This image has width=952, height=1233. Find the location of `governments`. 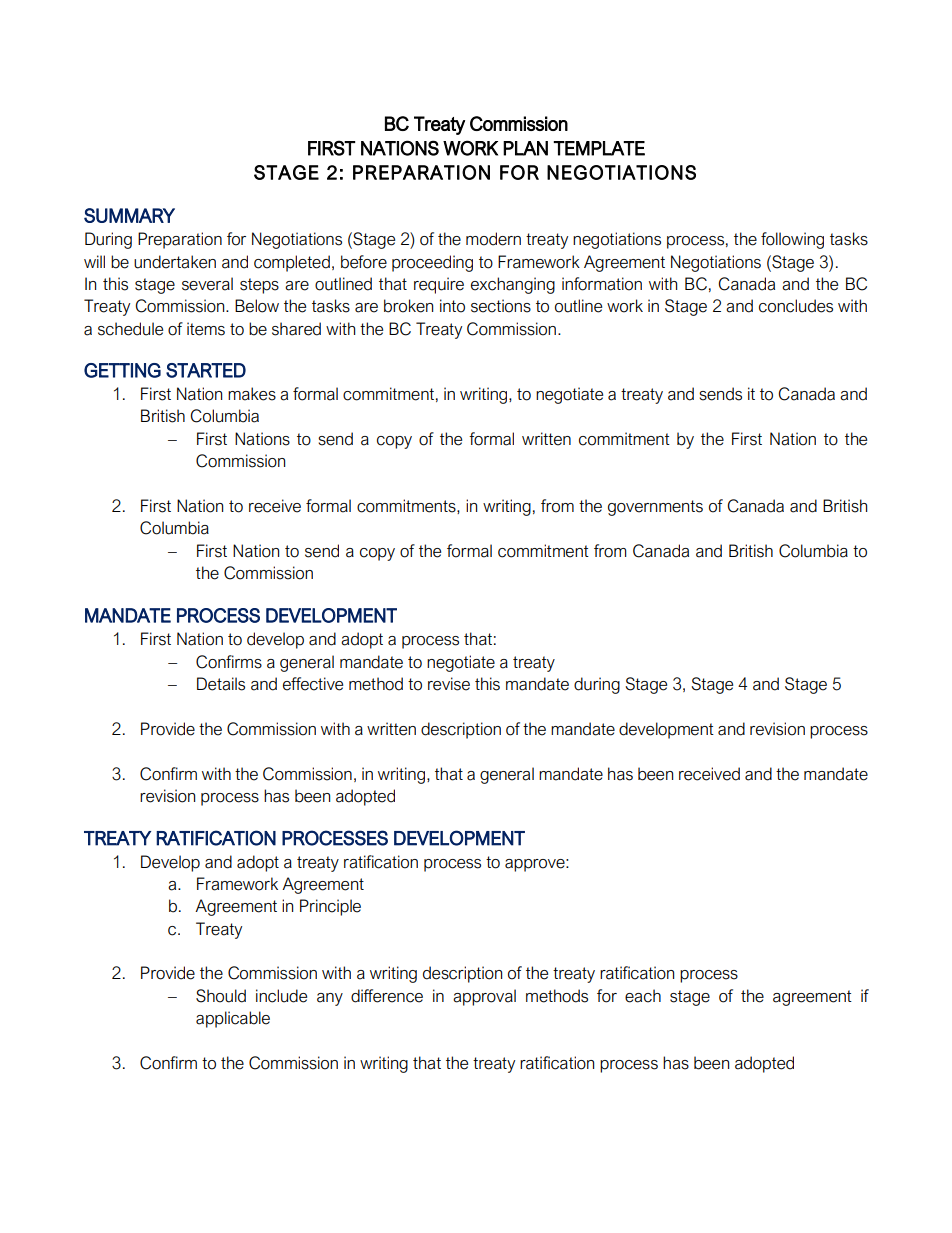

governments is located at coordinates (655, 508).
